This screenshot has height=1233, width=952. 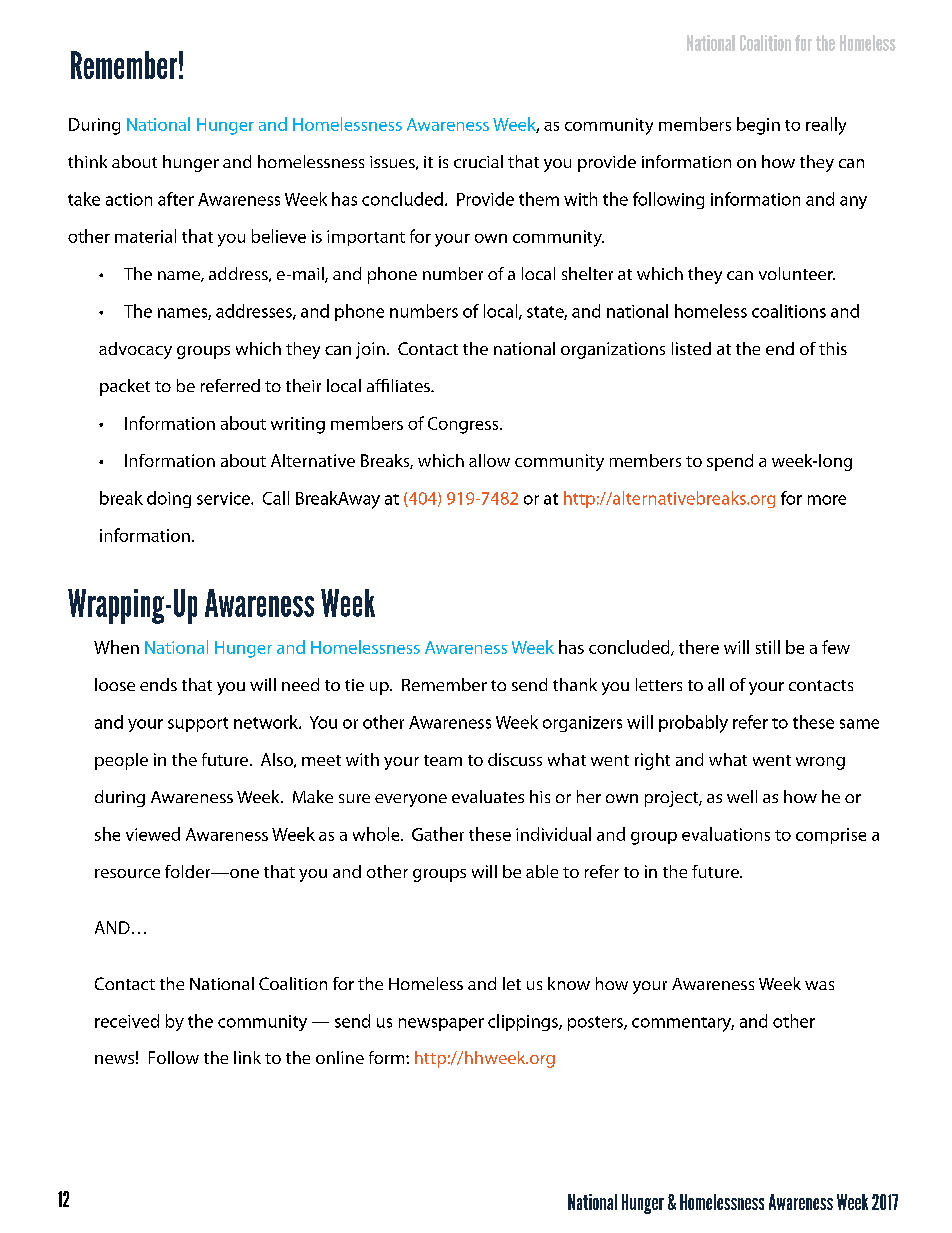 What do you see at coordinates (575, 684) in the screenshot?
I see `thank` at bounding box center [575, 684].
